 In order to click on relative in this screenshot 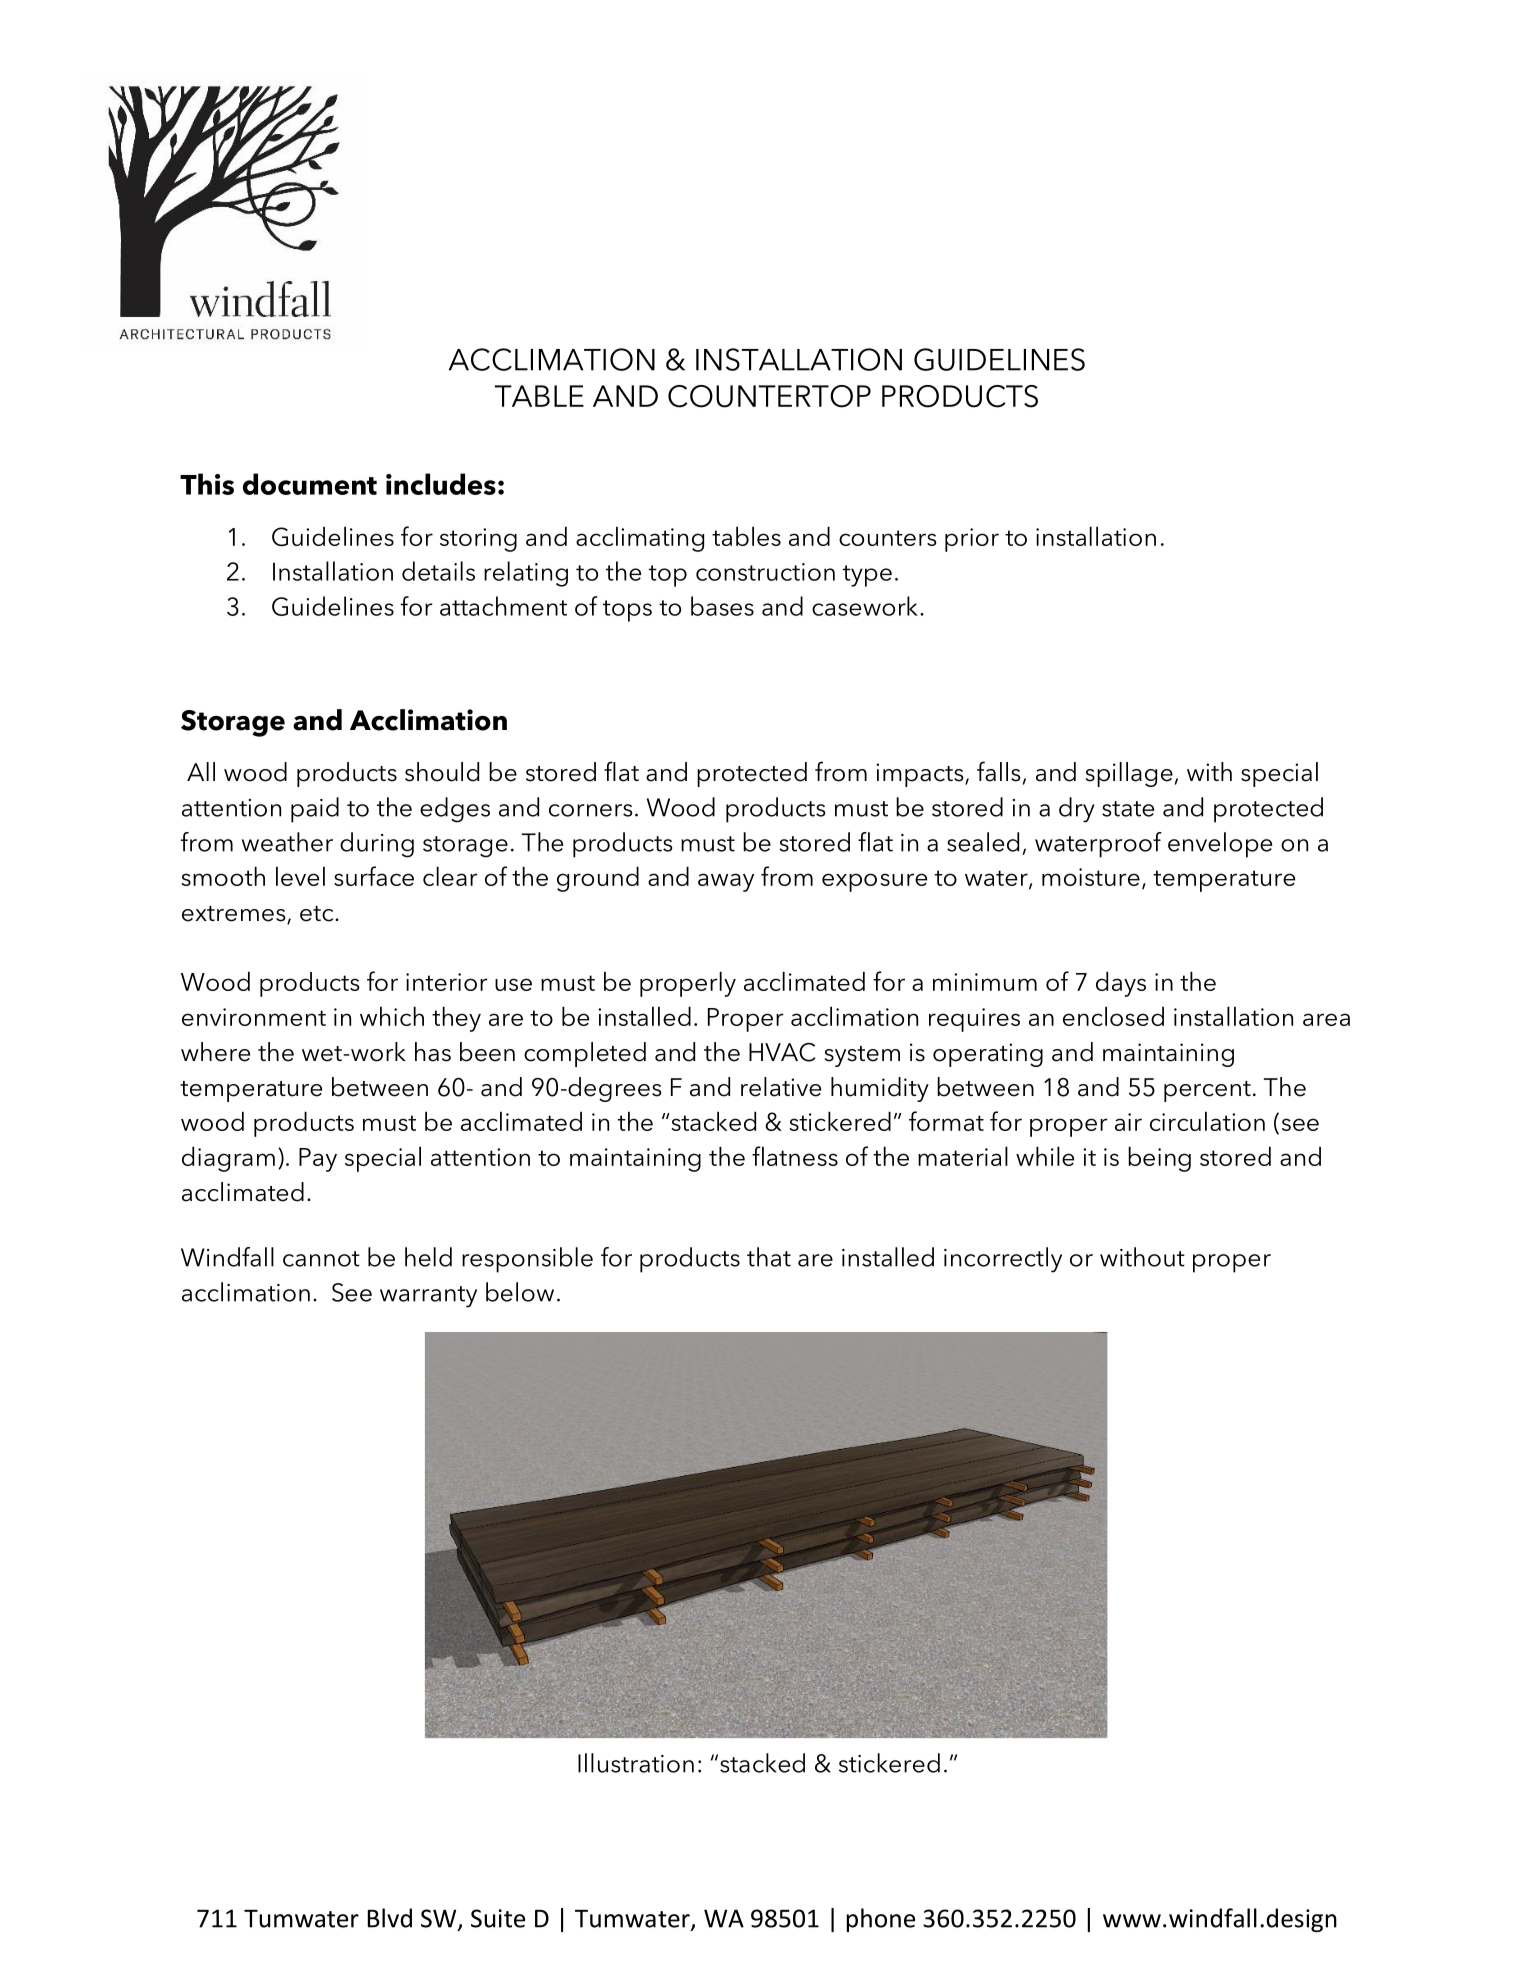, I will do `click(781, 1087)`.
